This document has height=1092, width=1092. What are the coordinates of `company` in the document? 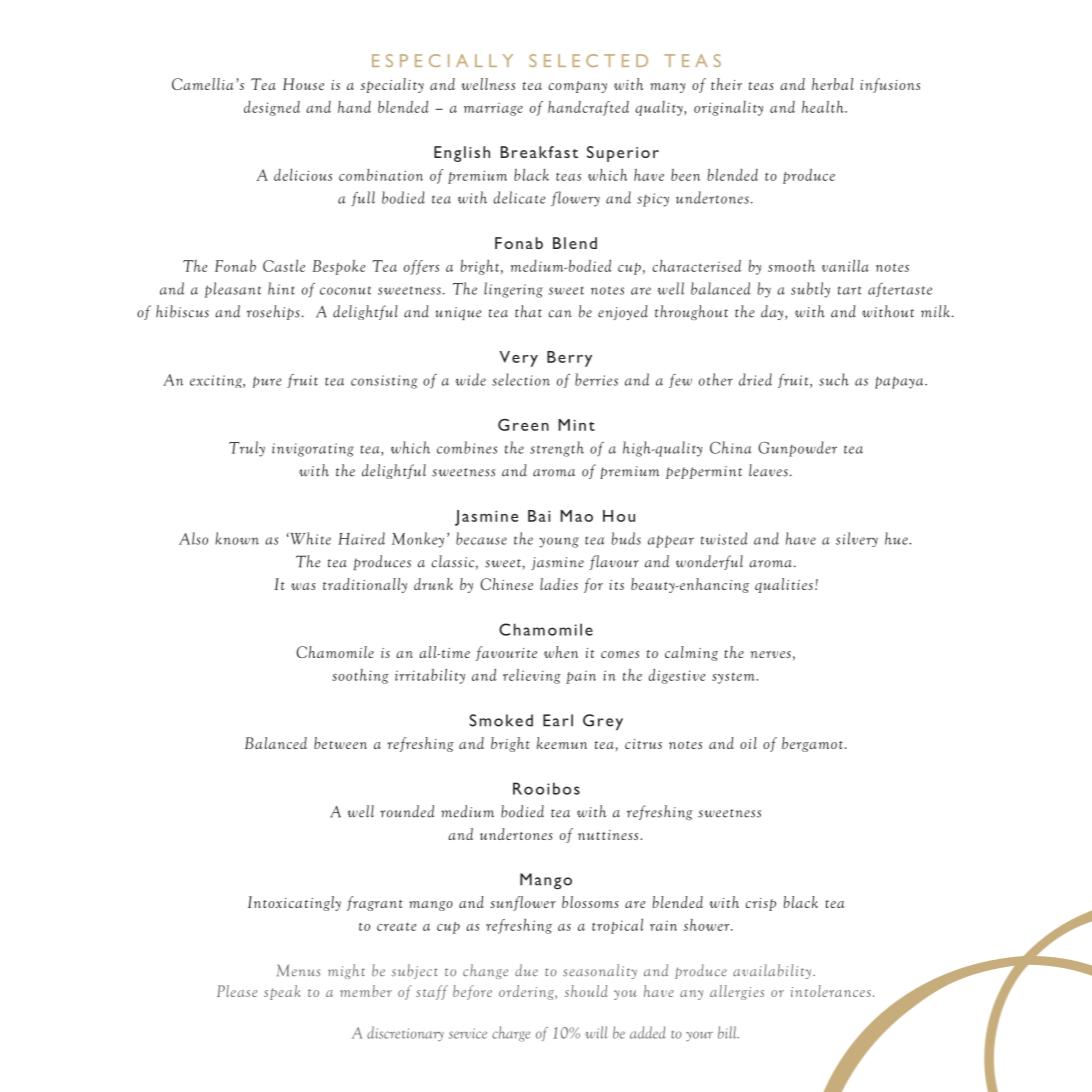 It's located at (578, 87).
